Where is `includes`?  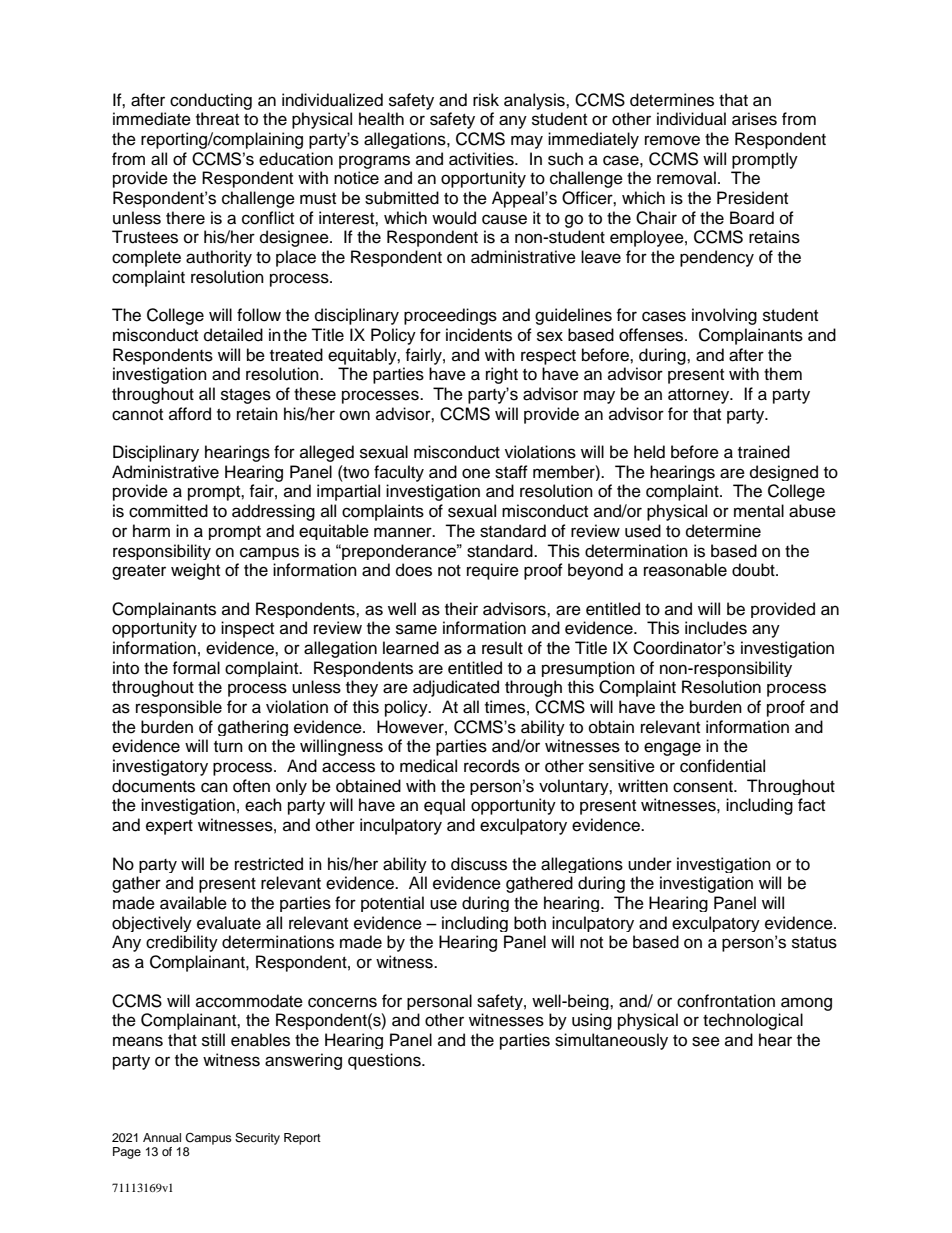
includes is located at coordinates (716, 628).
